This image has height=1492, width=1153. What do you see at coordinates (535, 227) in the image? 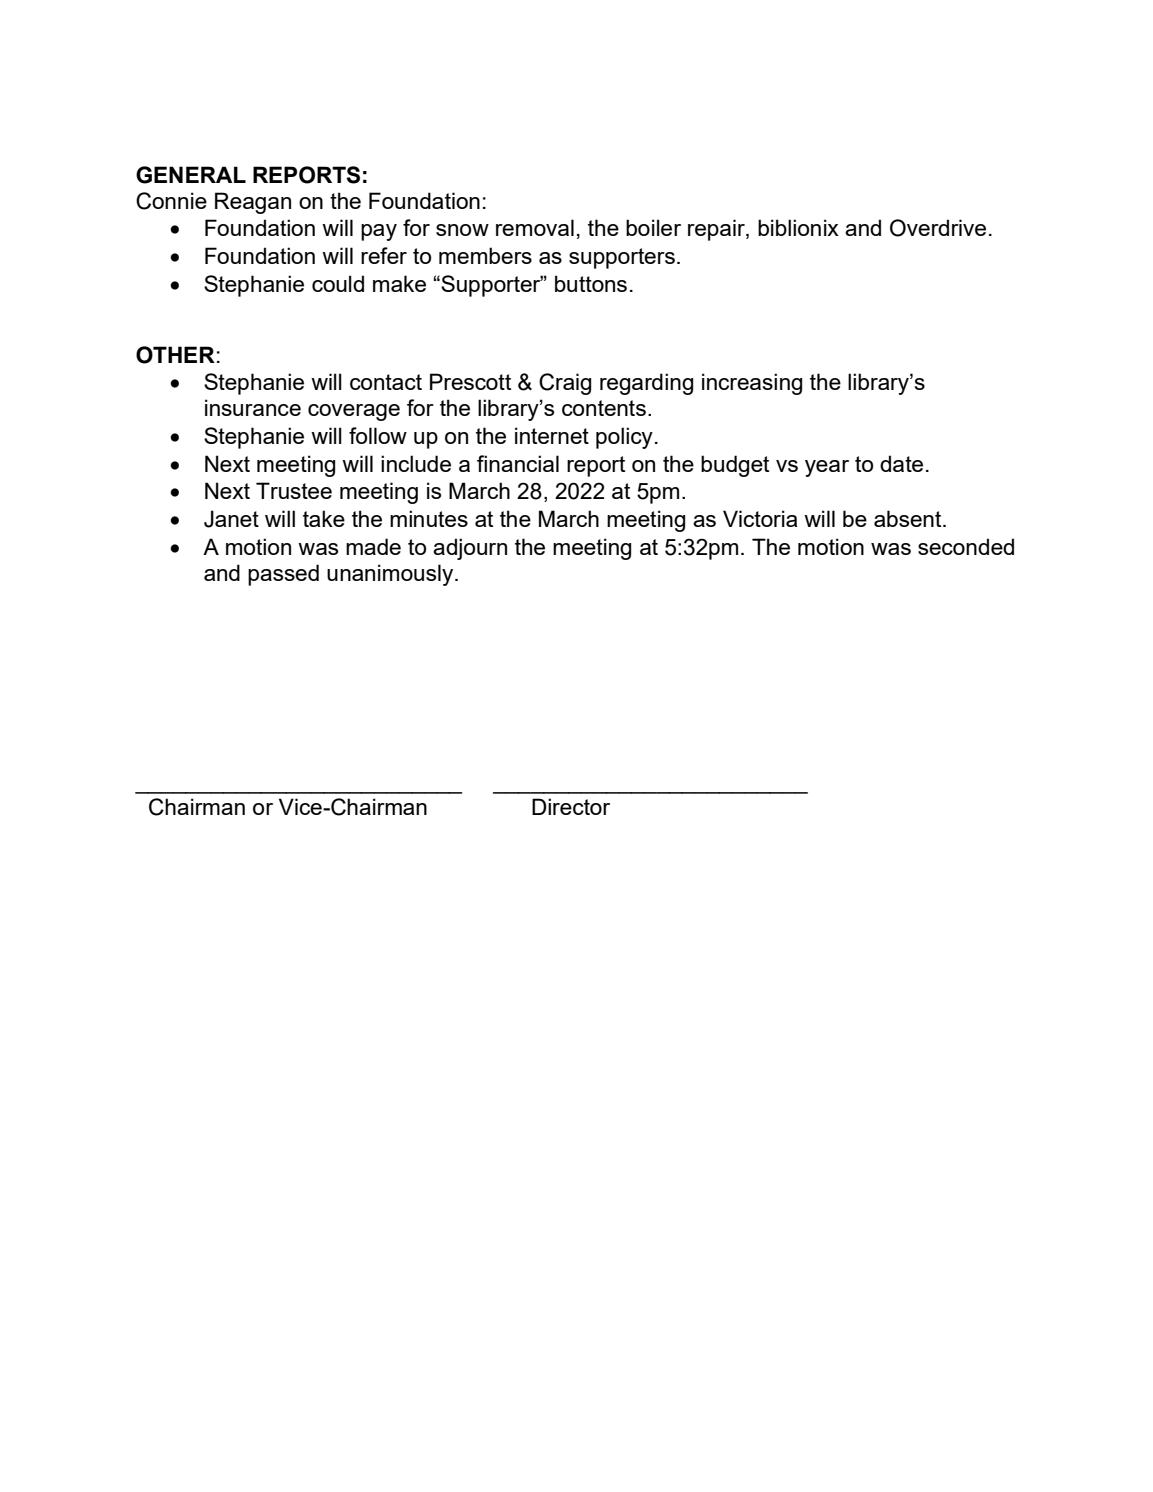
I see `removal` at bounding box center [535, 227].
